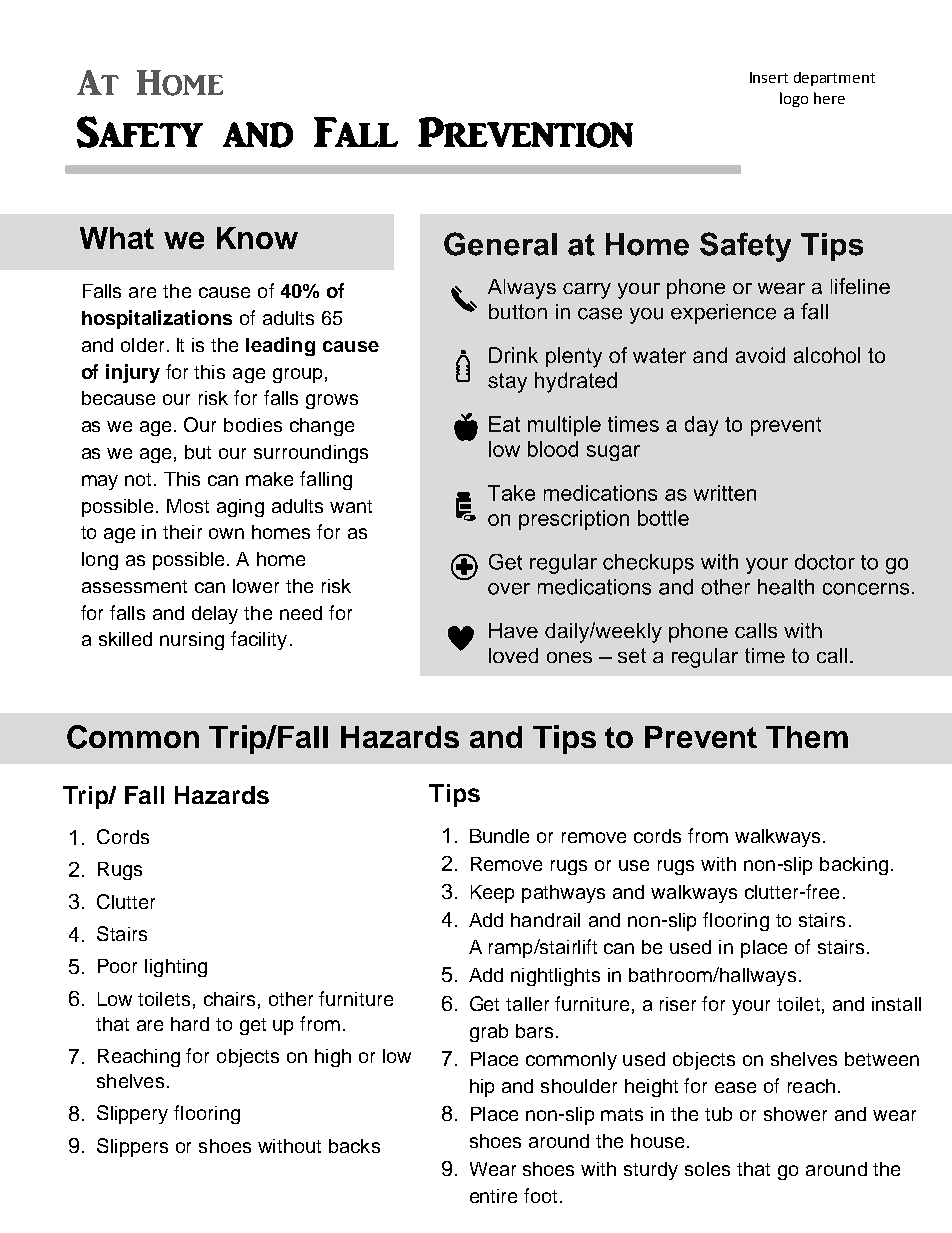  I want to click on logo, so click(794, 99).
